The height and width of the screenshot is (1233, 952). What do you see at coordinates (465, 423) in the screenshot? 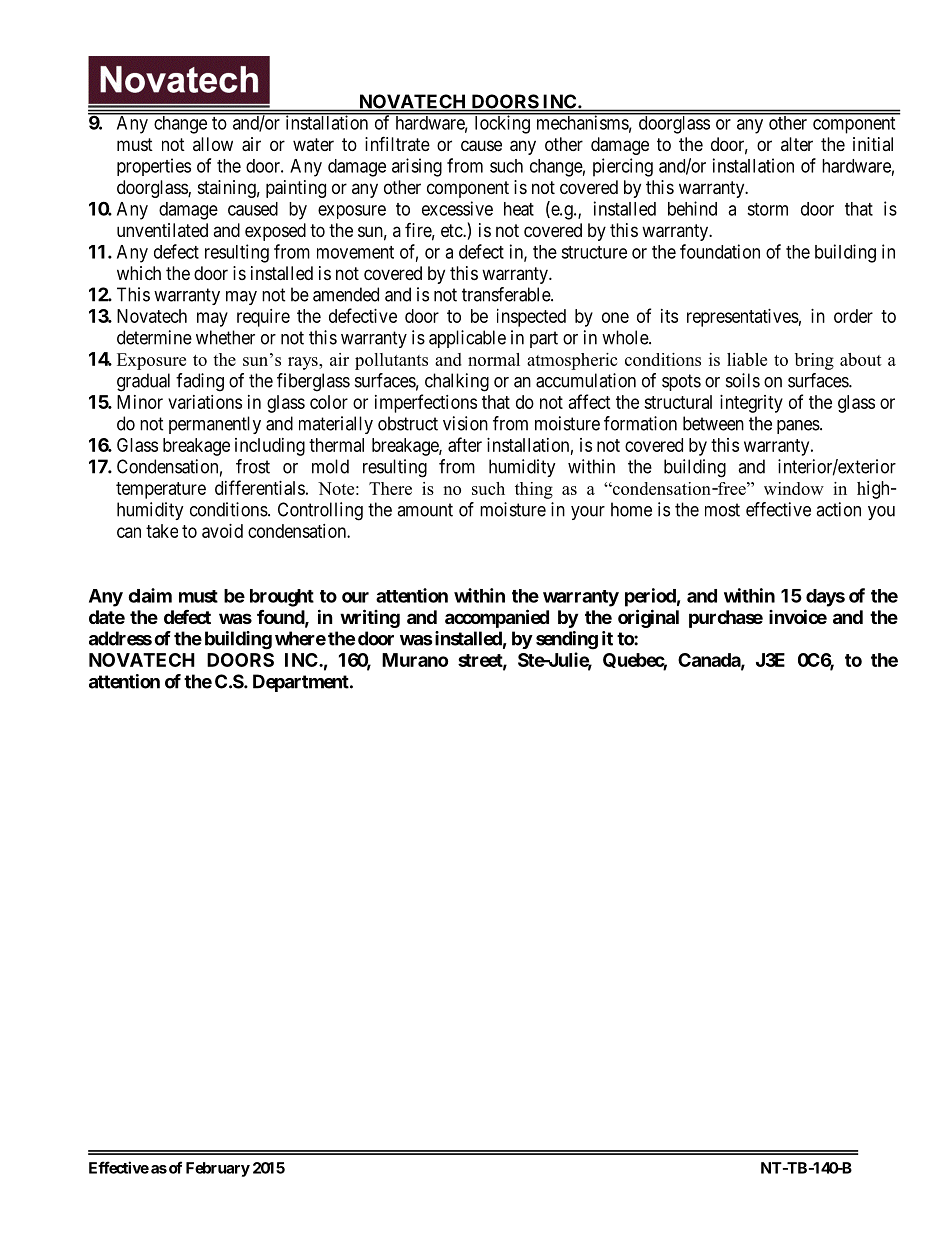
I see `vision` at bounding box center [465, 423].
